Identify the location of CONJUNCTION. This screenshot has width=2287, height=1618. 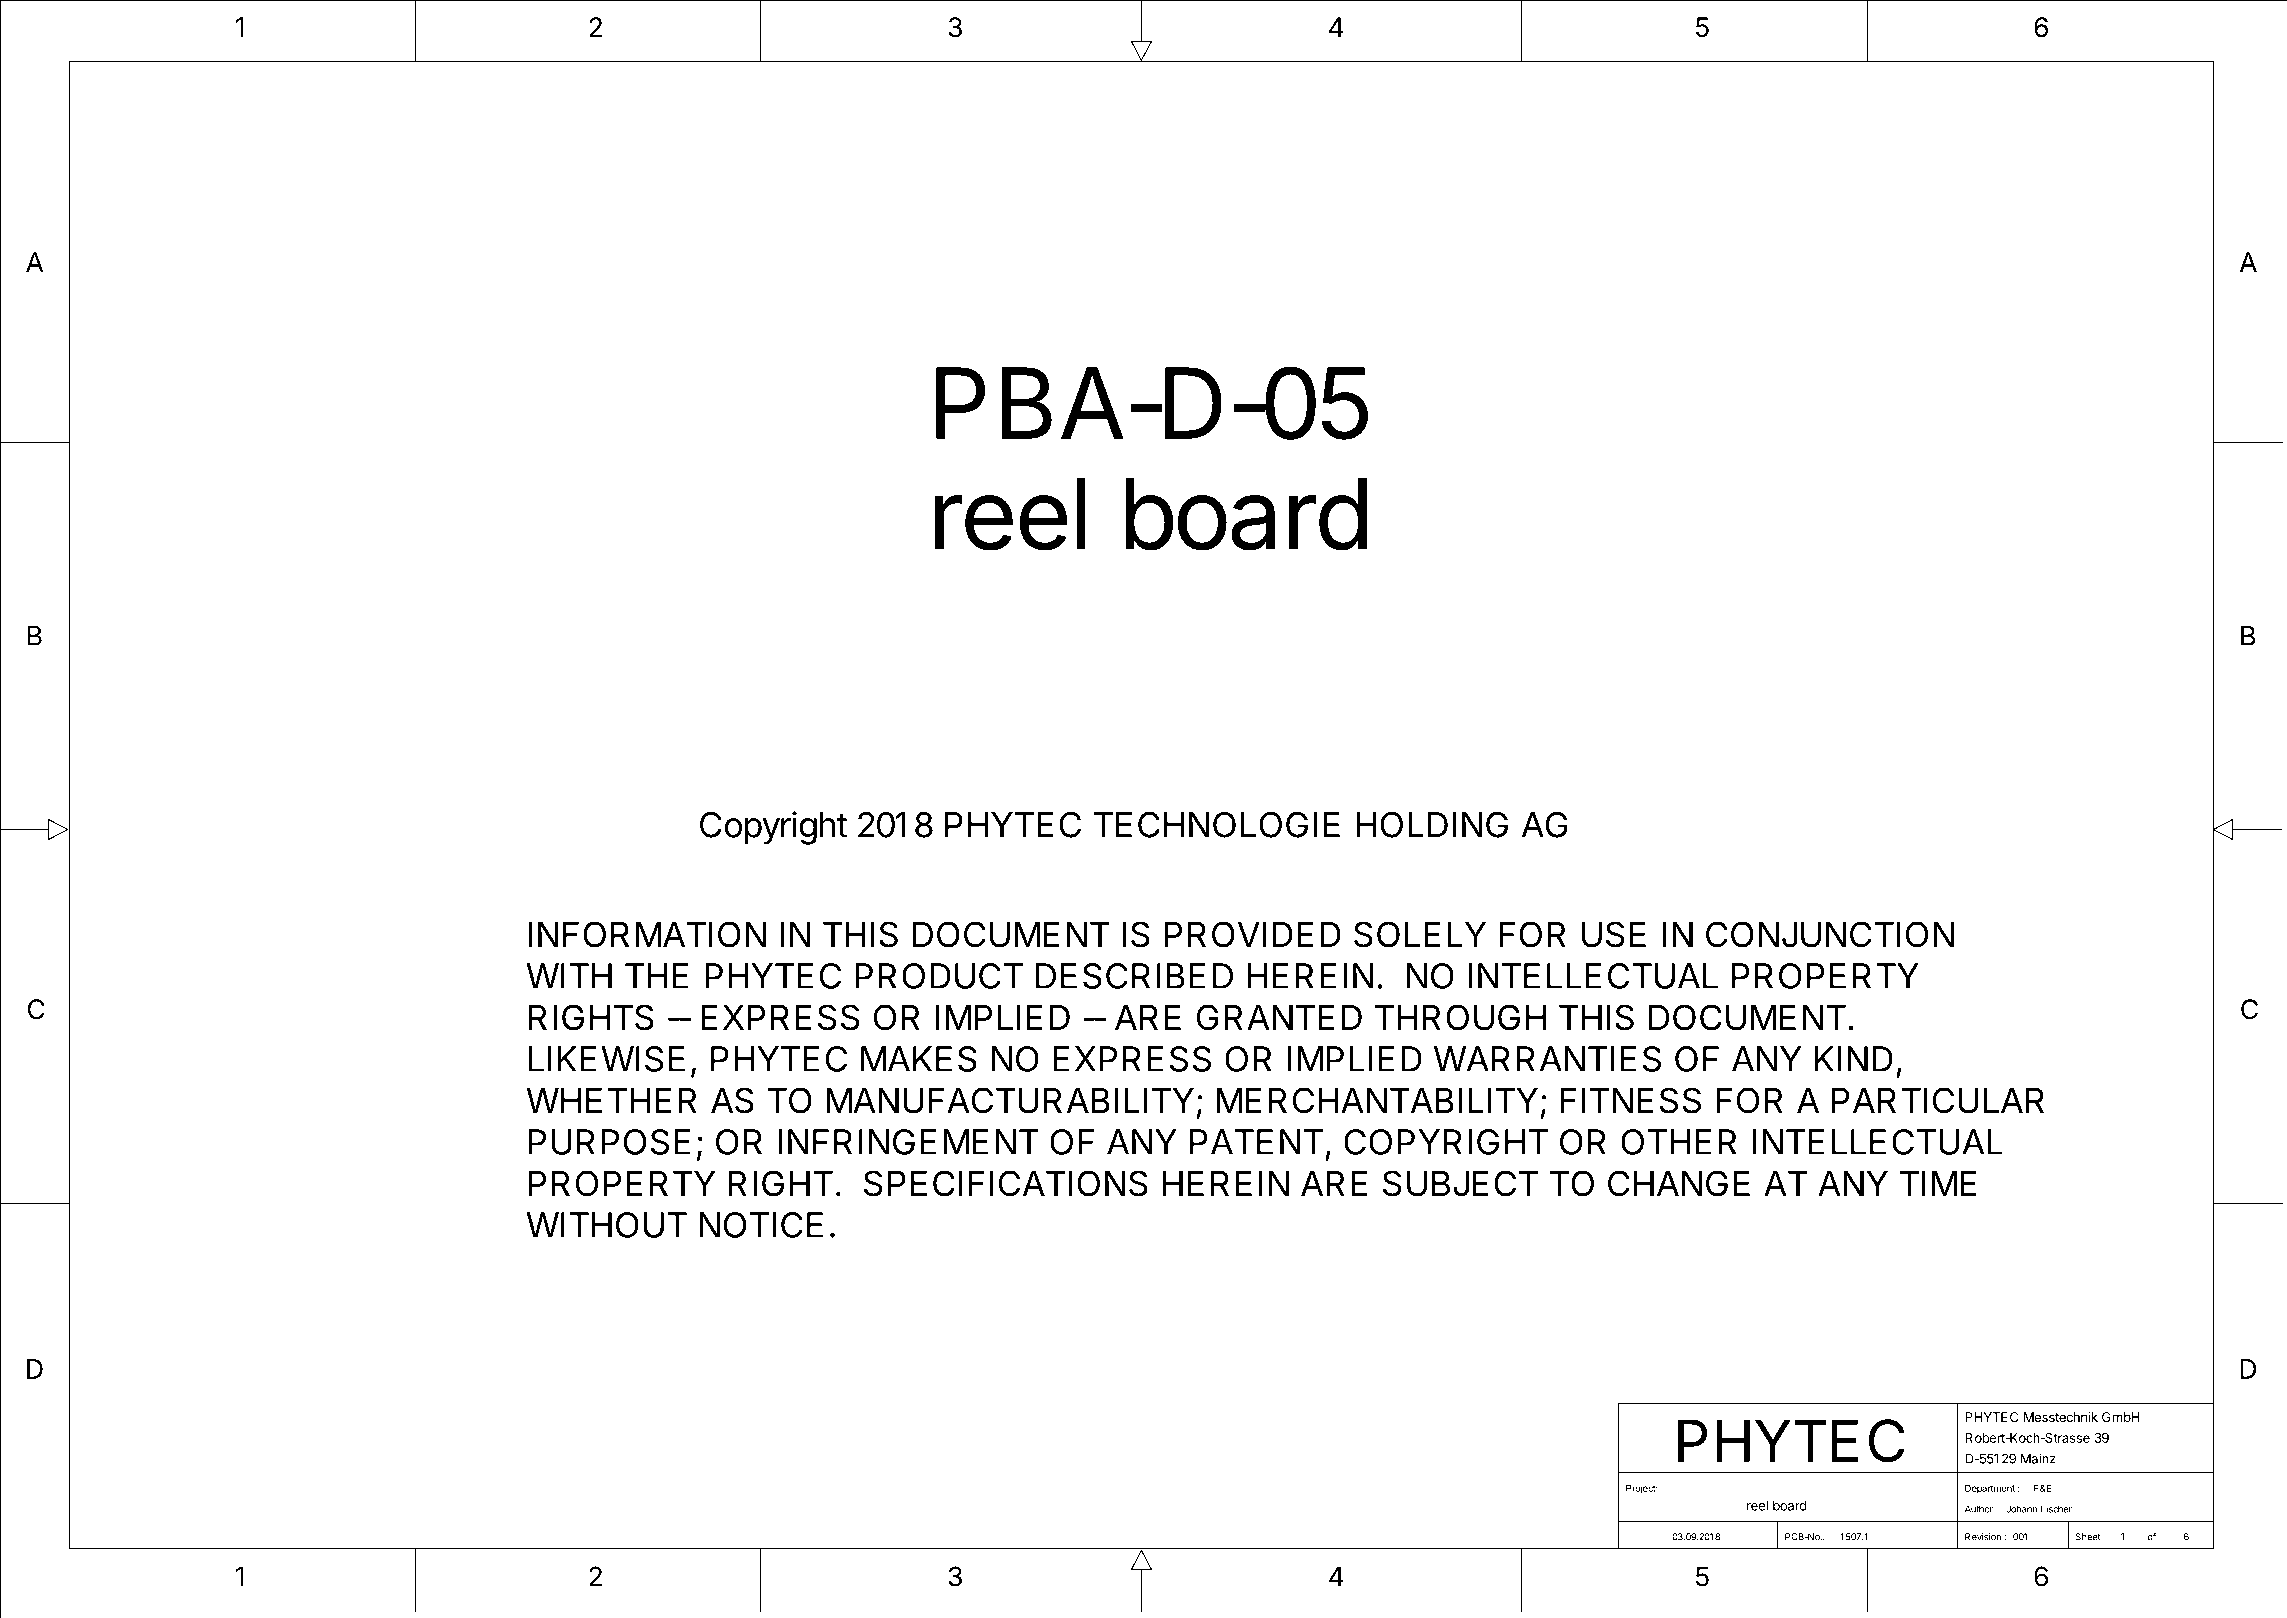
(1830, 934).
